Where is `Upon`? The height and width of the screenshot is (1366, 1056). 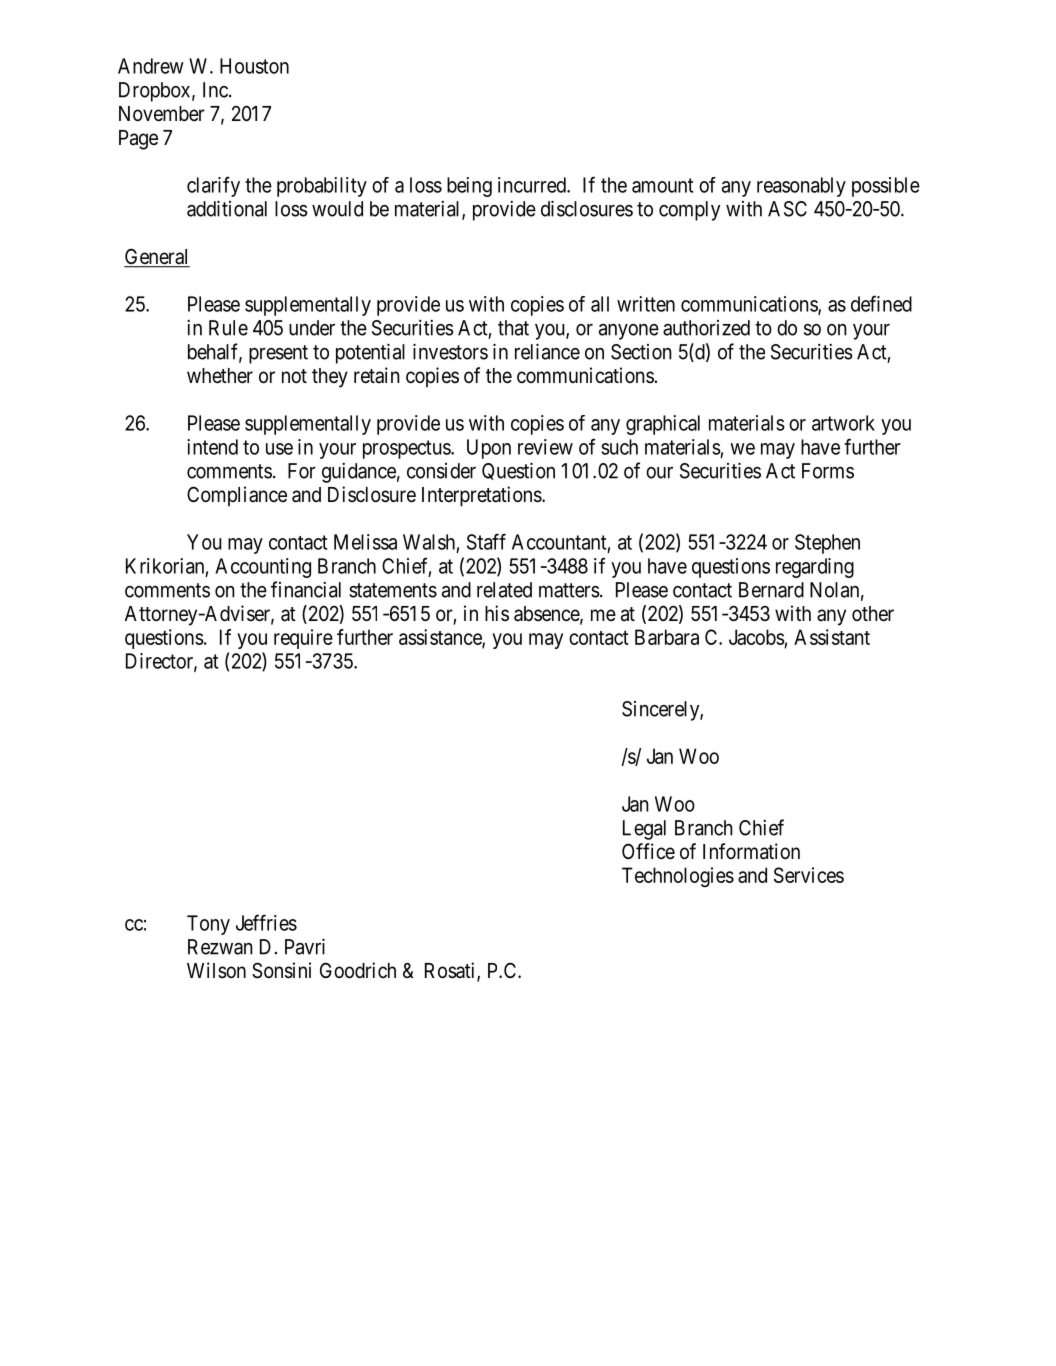
Upon is located at coordinates (489, 449).
